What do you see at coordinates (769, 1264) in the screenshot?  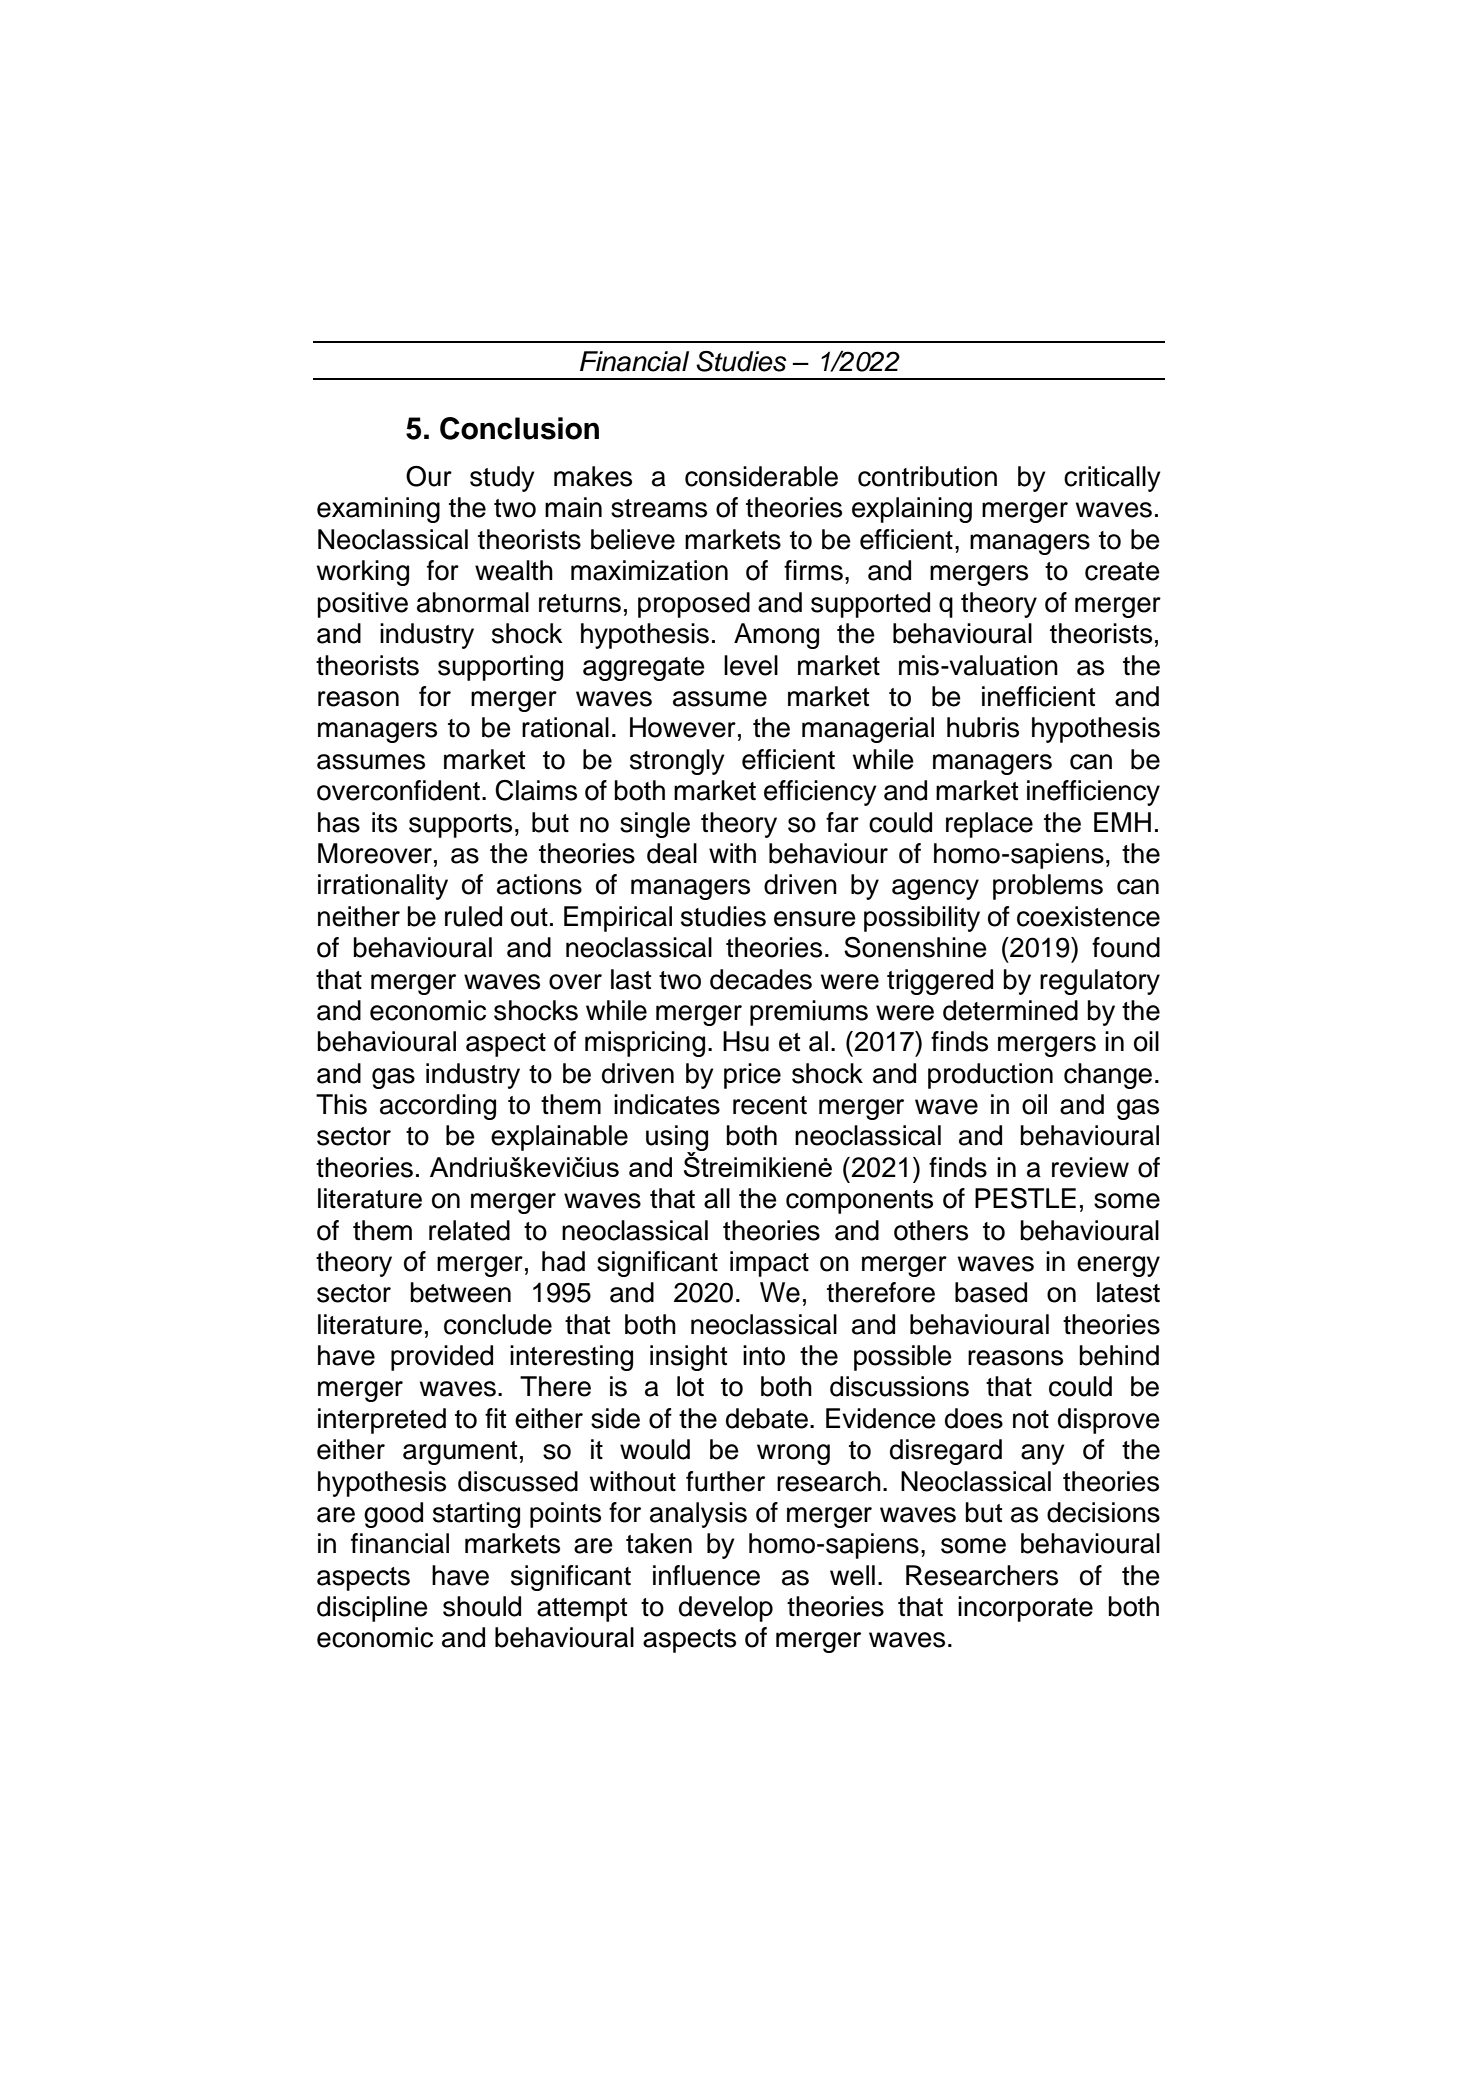 I see `impact` at bounding box center [769, 1264].
